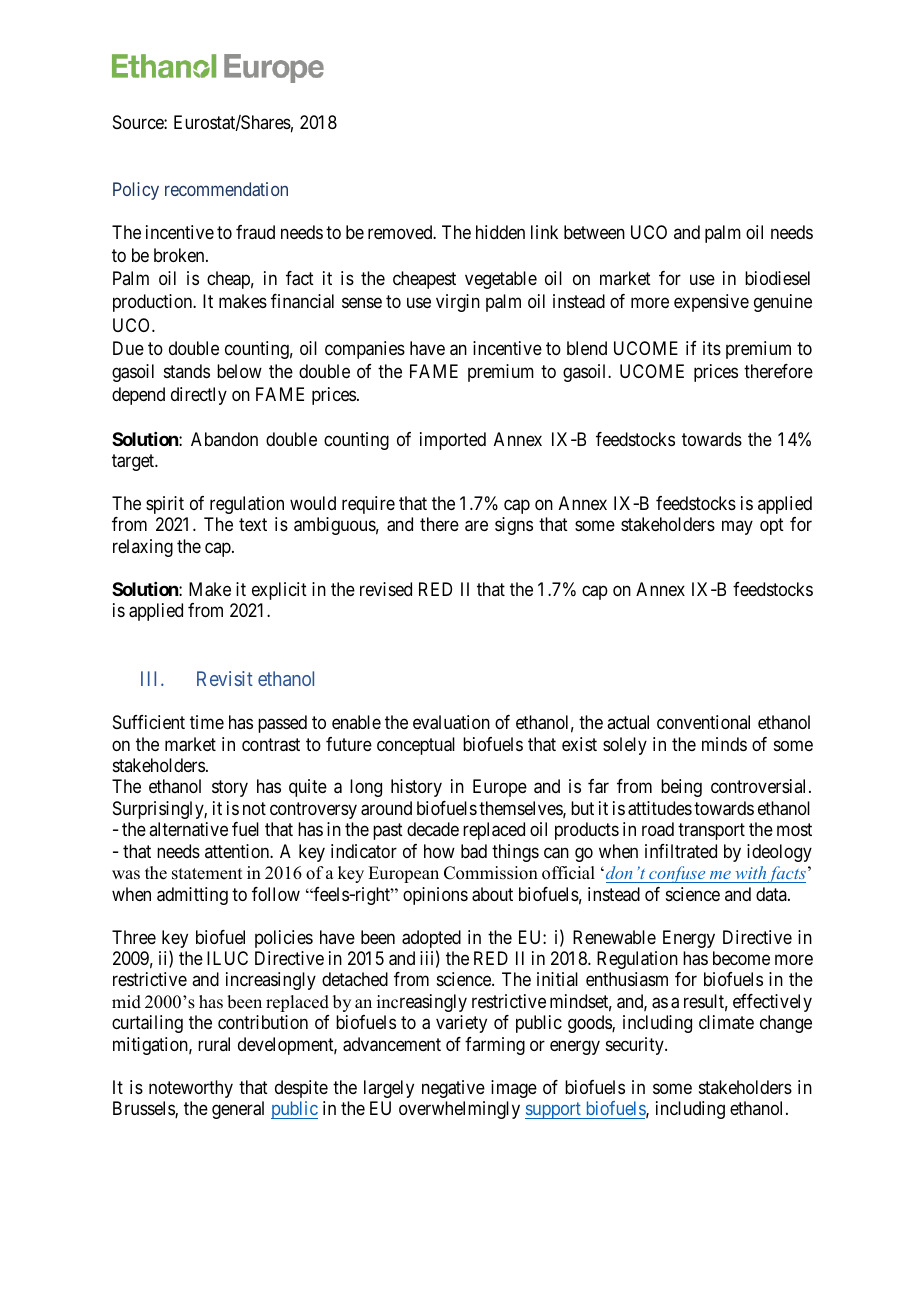 The image size is (924, 1308). What do you see at coordinates (453, 1089) in the screenshot?
I see `negative` at bounding box center [453, 1089].
